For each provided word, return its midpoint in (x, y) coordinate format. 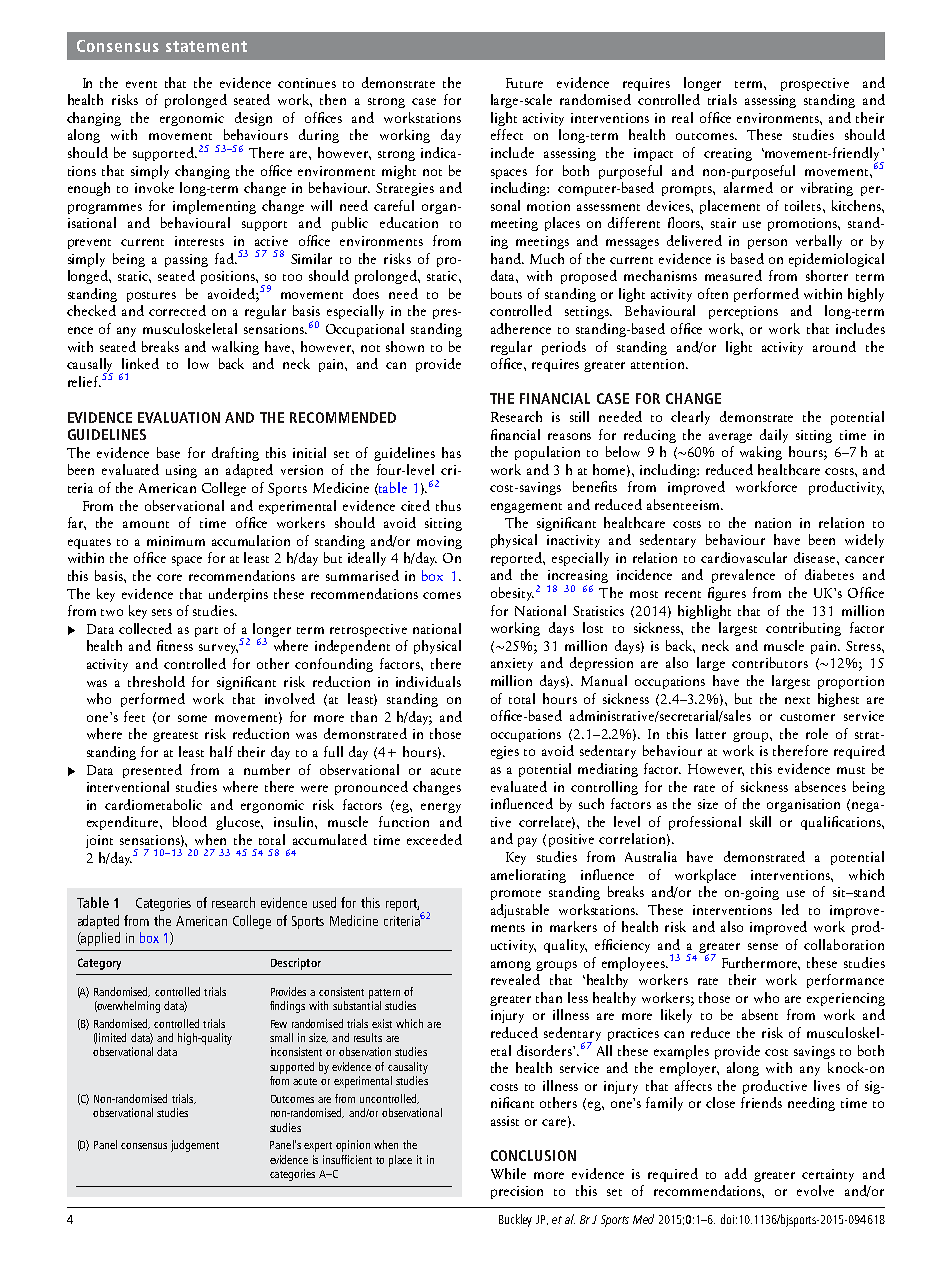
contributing (803, 629)
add (736, 1173)
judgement (195, 1146)
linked (140, 363)
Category (99, 964)
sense (763, 946)
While (508, 1173)
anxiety (512, 664)
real (682, 117)
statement (206, 46)
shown (405, 346)
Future (524, 83)
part (206, 632)
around (834, 346)
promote (516, 895)
